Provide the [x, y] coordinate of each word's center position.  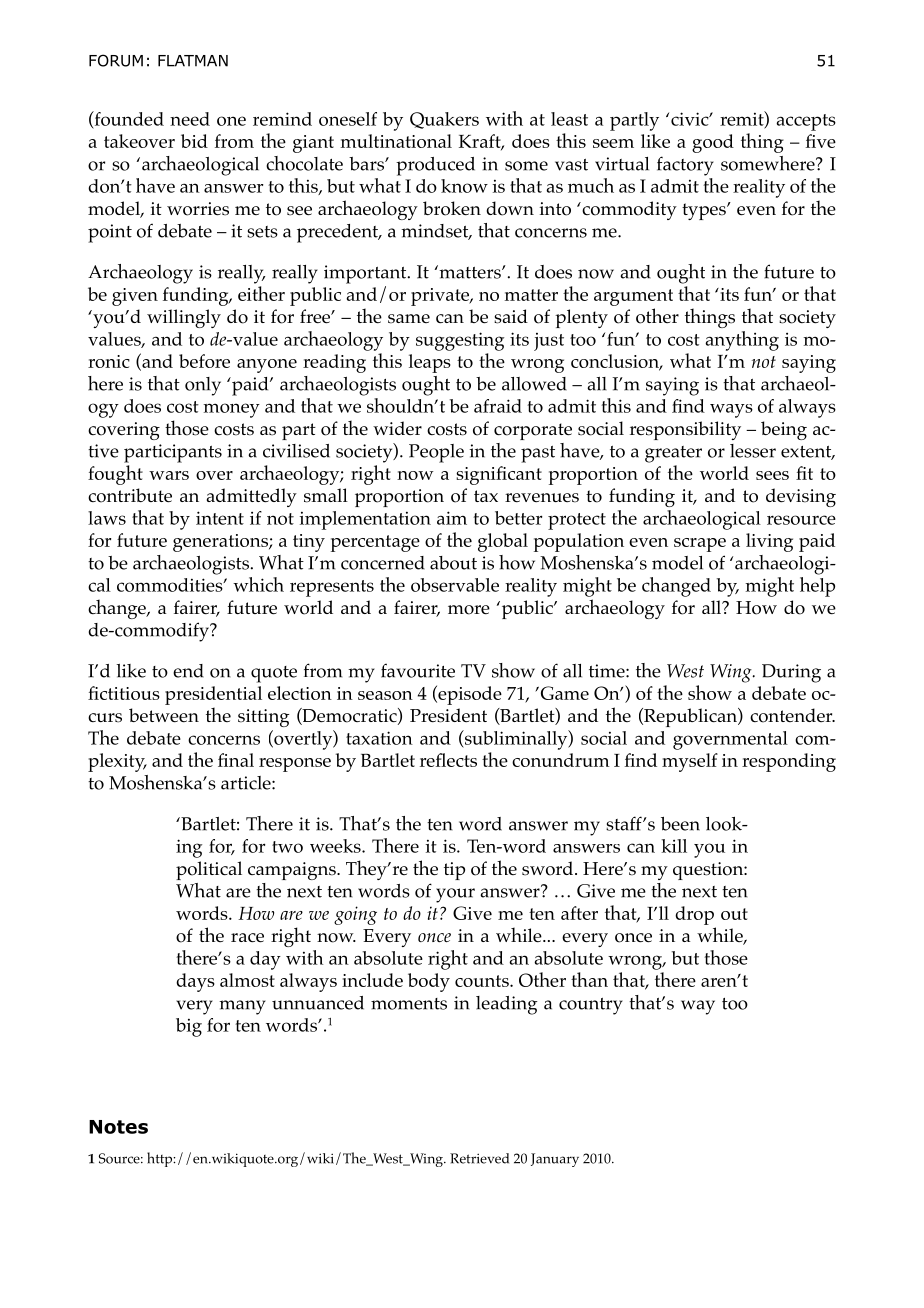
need [190, 119]
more [469, 610]
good [713, 143]
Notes [118, 1127]
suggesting [460, 341]
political [209, 870]
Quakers [444, 120]
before [204, 361]
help [817, 587]
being [784, 430]
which [258, 584]
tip [454, 871]
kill [674, 846]
